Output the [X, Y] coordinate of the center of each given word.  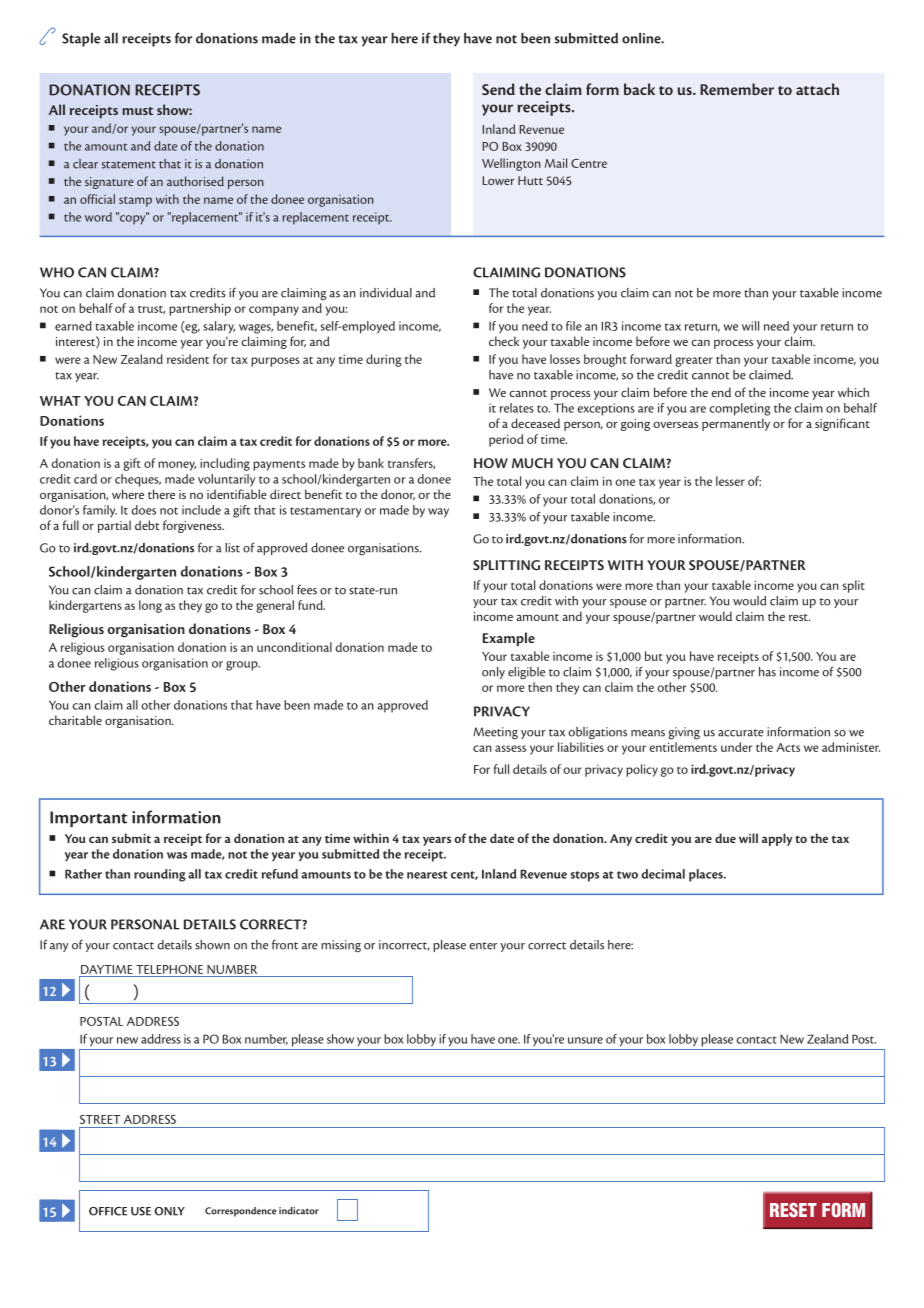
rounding [160, 875]
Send [498, 89]
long [150, 606]
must [137, 111]
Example [509, 639]
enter [483, 946]
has [767, 672]
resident [188, 359]
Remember [737, 89]
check [504, 341]
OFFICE [108, 1211]
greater [694, 362]
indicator [299, 1211]
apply [777, 839]
